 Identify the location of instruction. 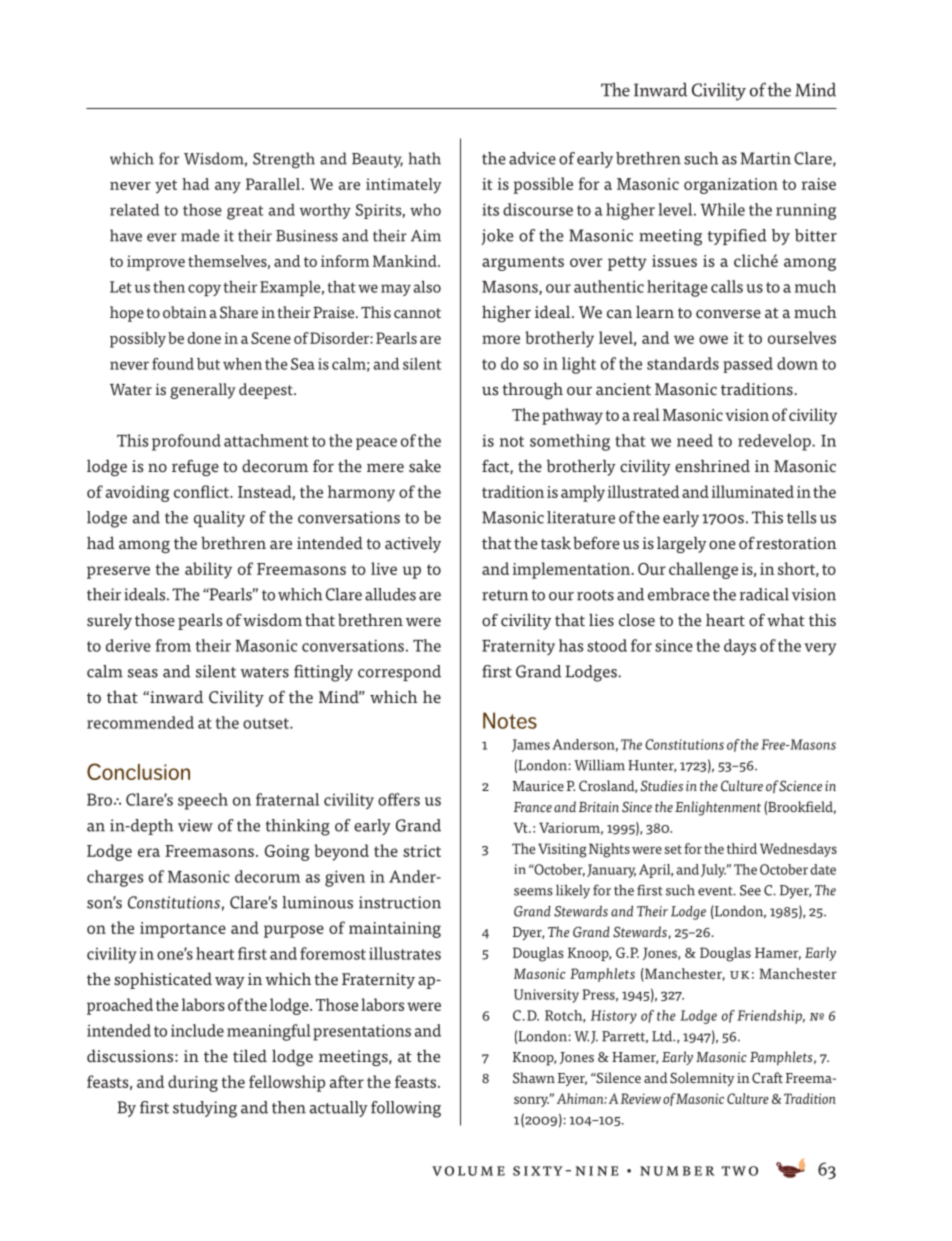
(400, 902).
